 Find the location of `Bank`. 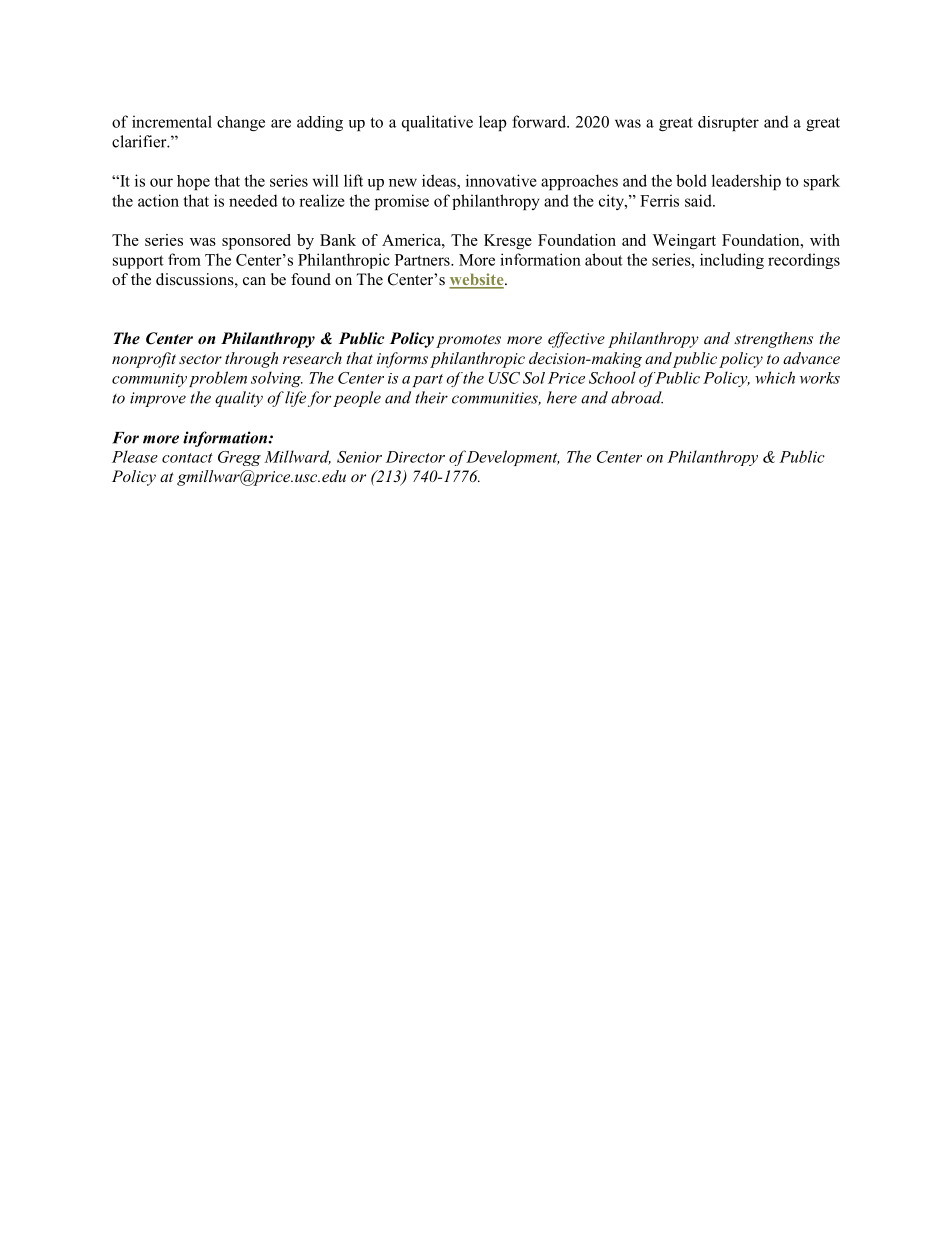

Bank is located at coordinates (338, 240).
